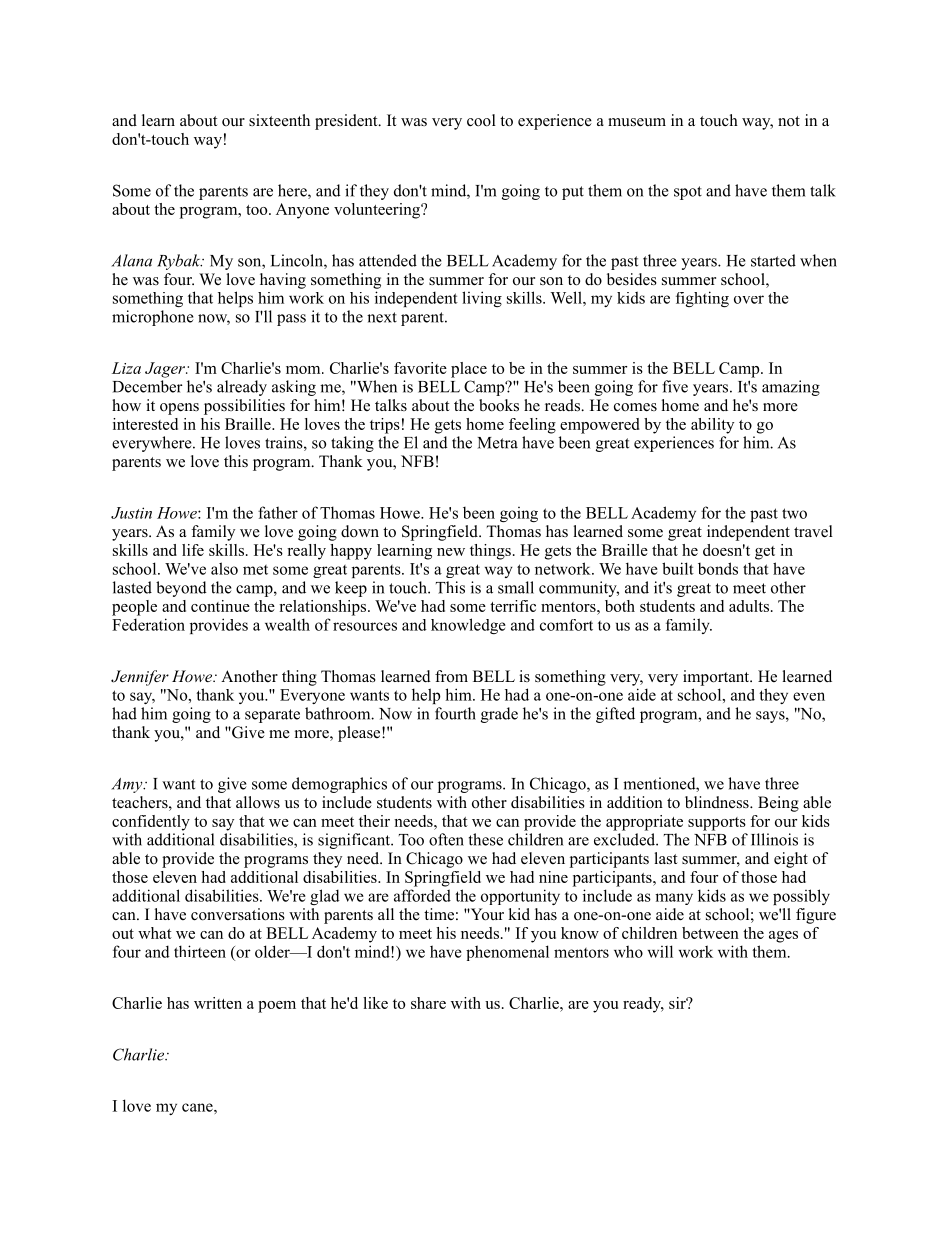  I want to click on new, so click(451, 552).
